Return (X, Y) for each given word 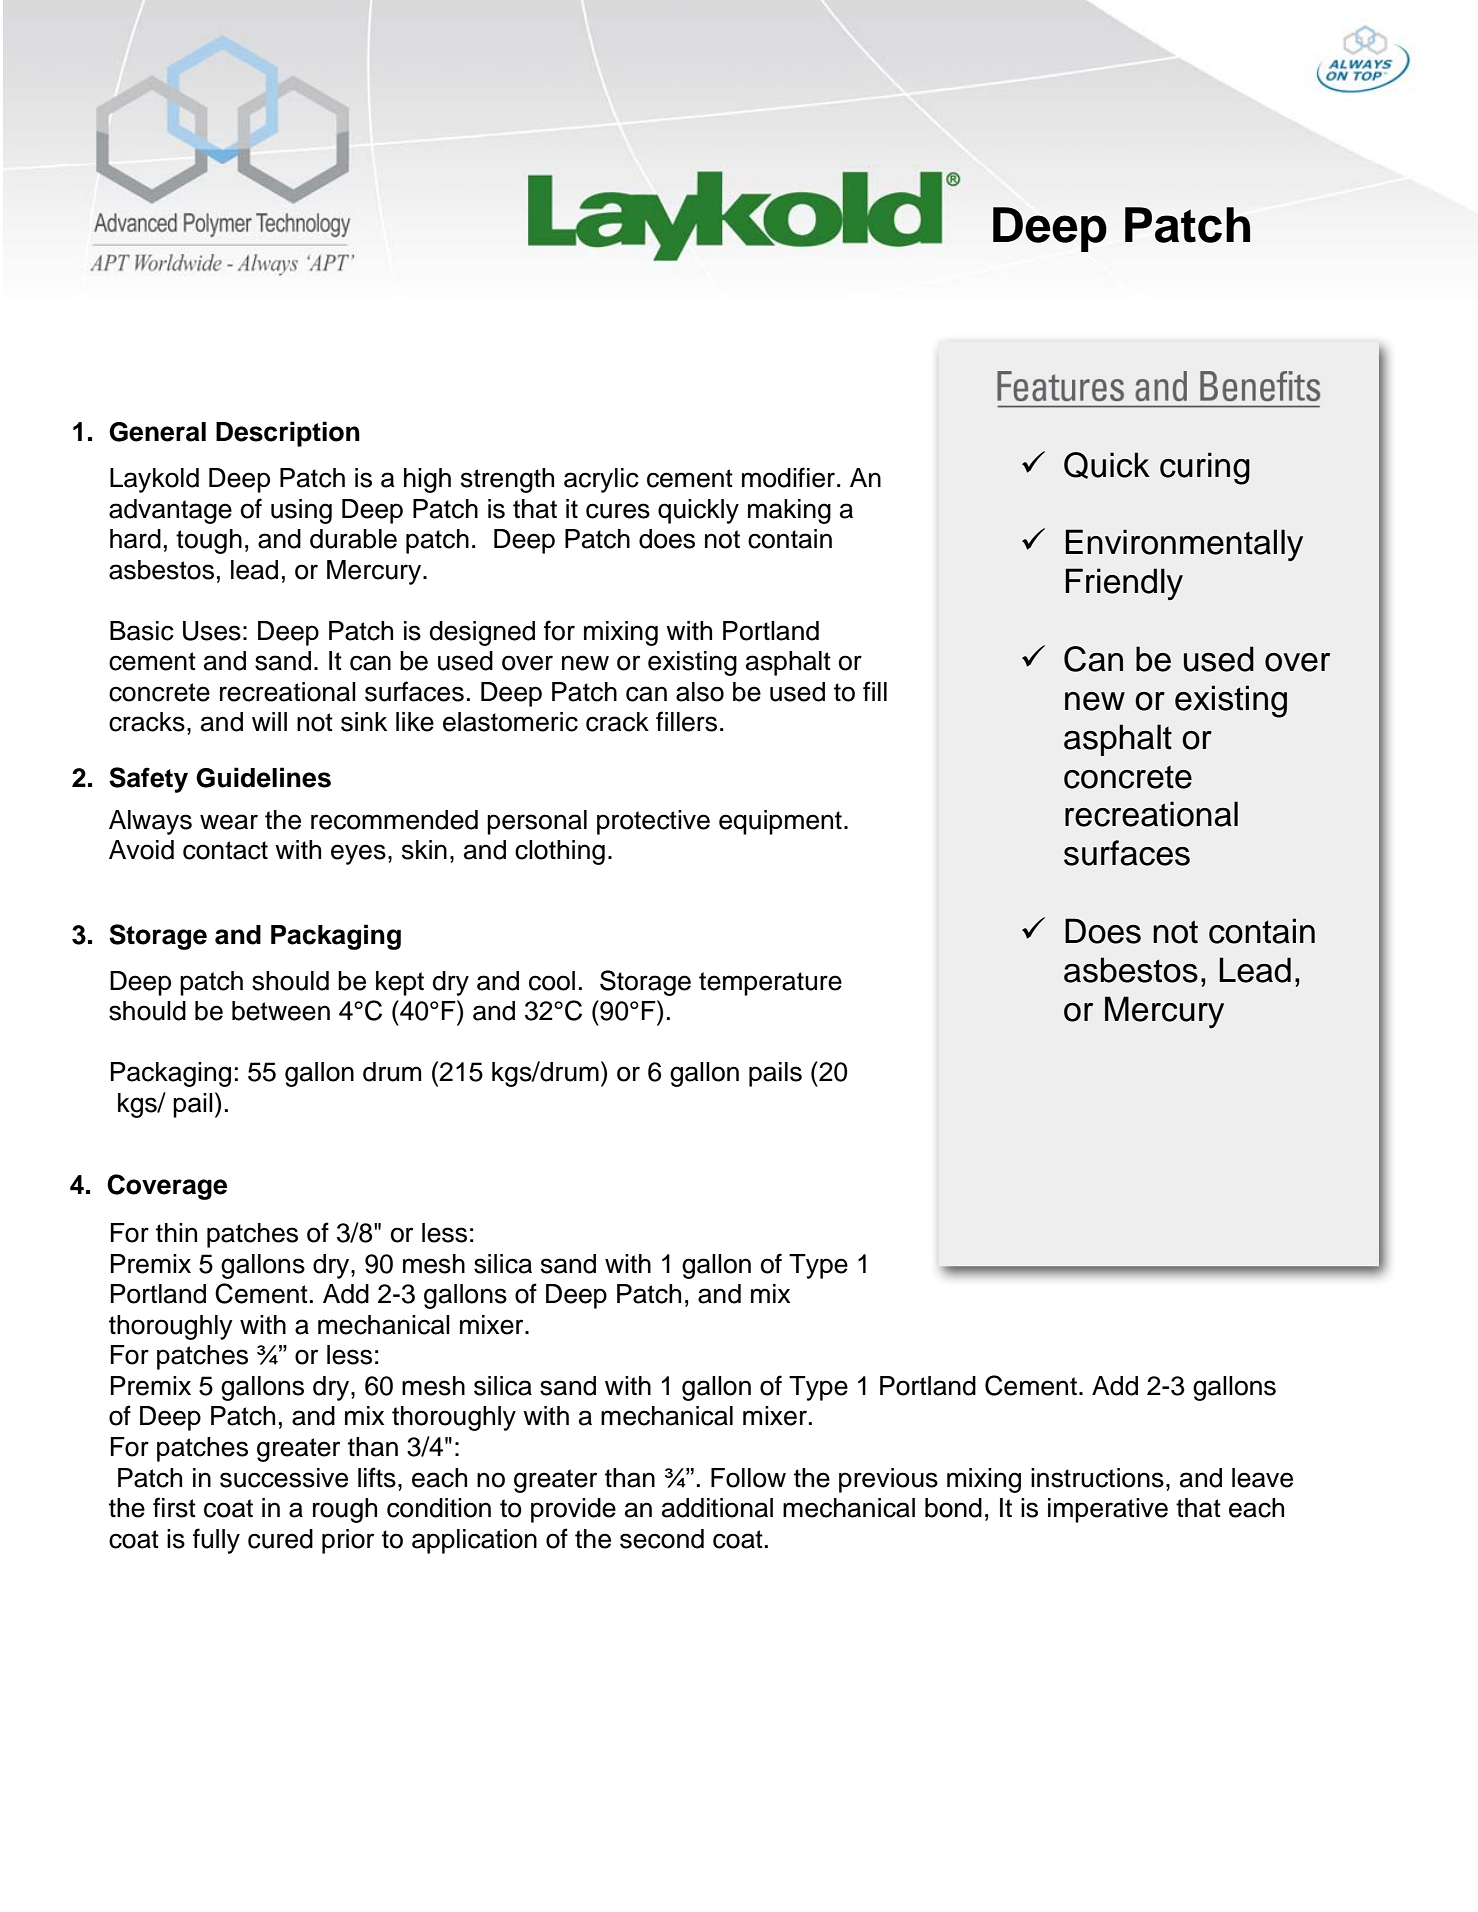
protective (653, 822)
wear (229, 822)
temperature (770, 984)
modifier (790, 477)
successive (284, 1478)
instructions (1097, 1478)
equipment (780, 822)
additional (717, 1508)
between (281, 1011)
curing (1205, 468)
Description (288, 434)
